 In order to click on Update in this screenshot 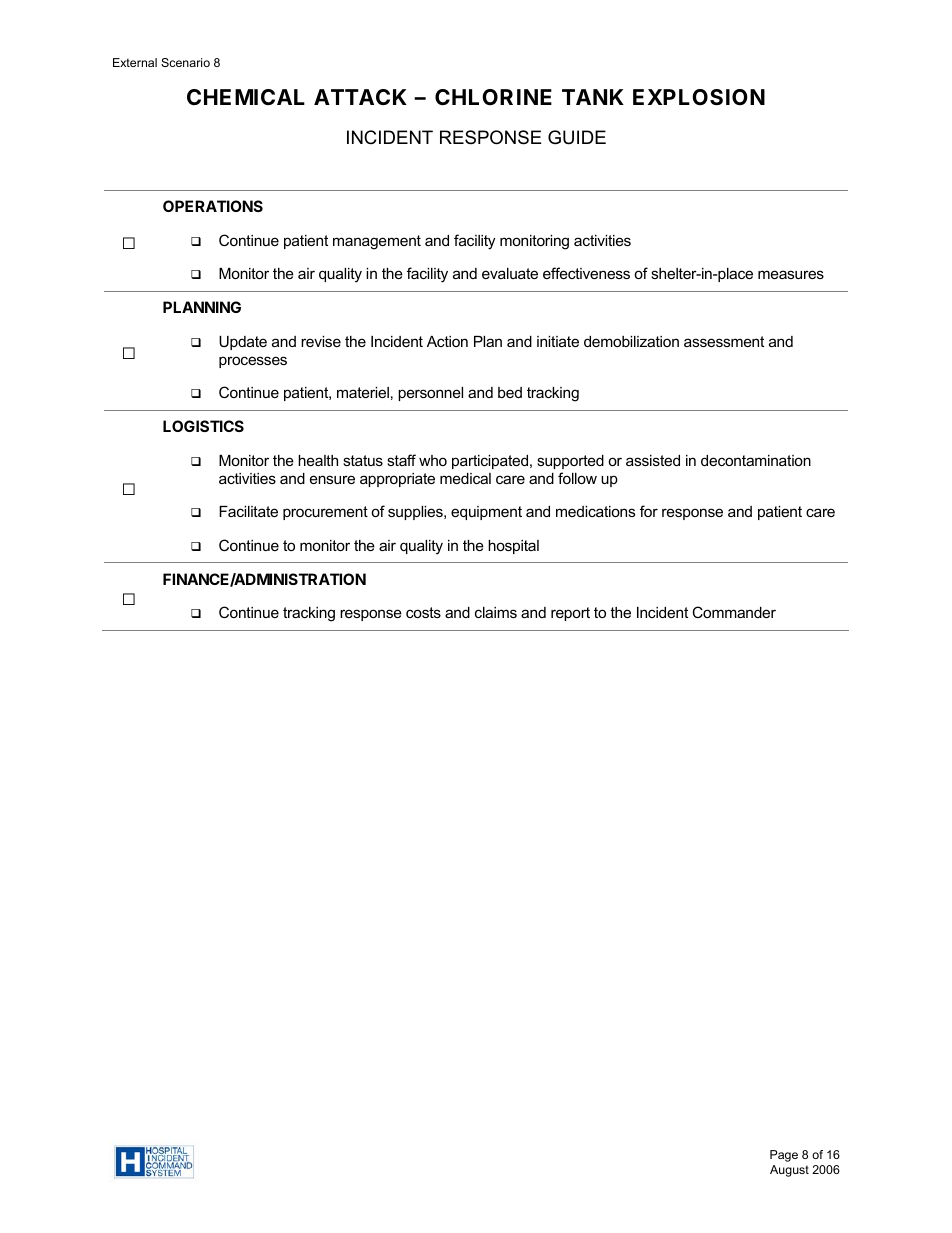, I will do `click(243, 343)`.
